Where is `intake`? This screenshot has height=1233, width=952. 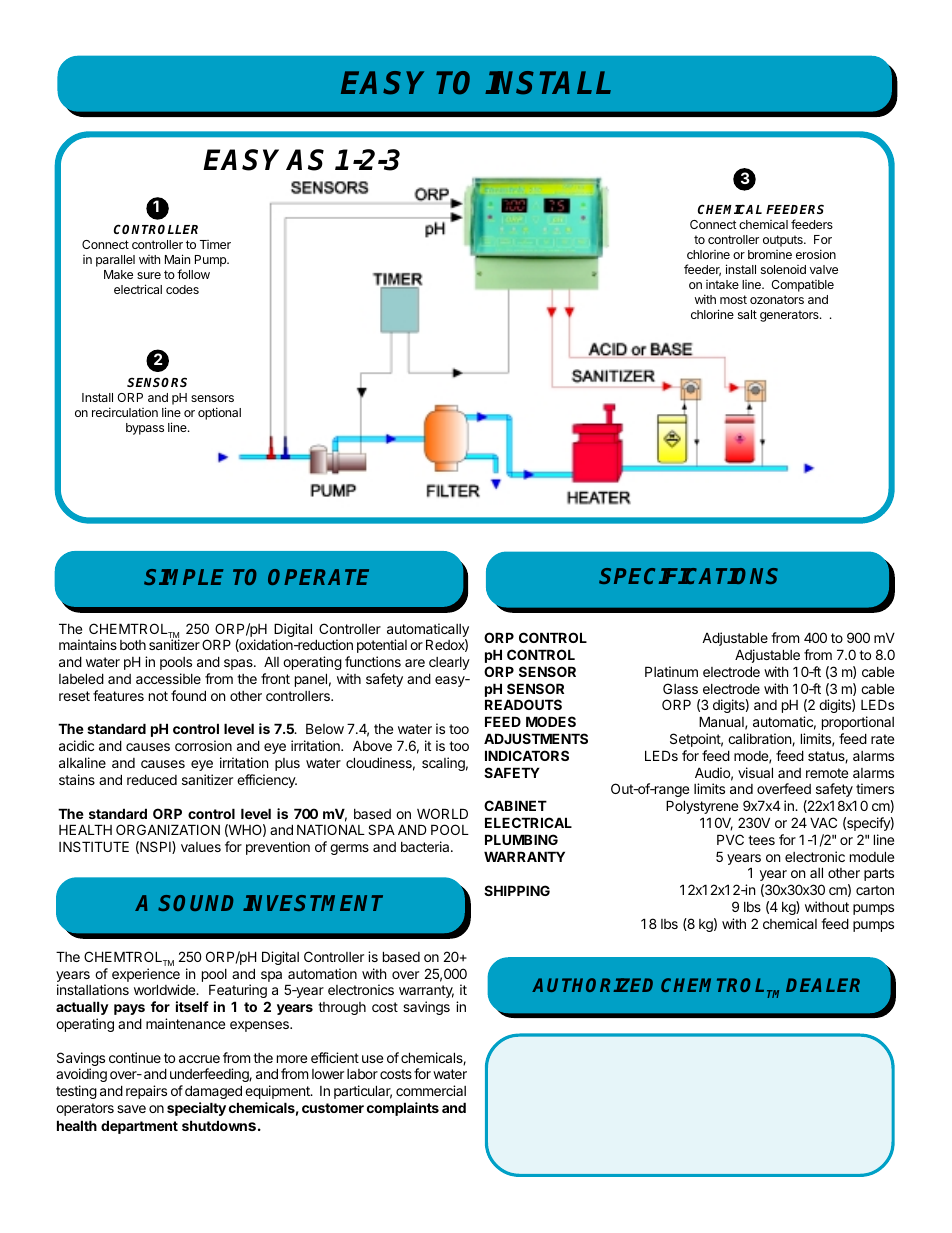 intake is located at coordinates (722, 284).
